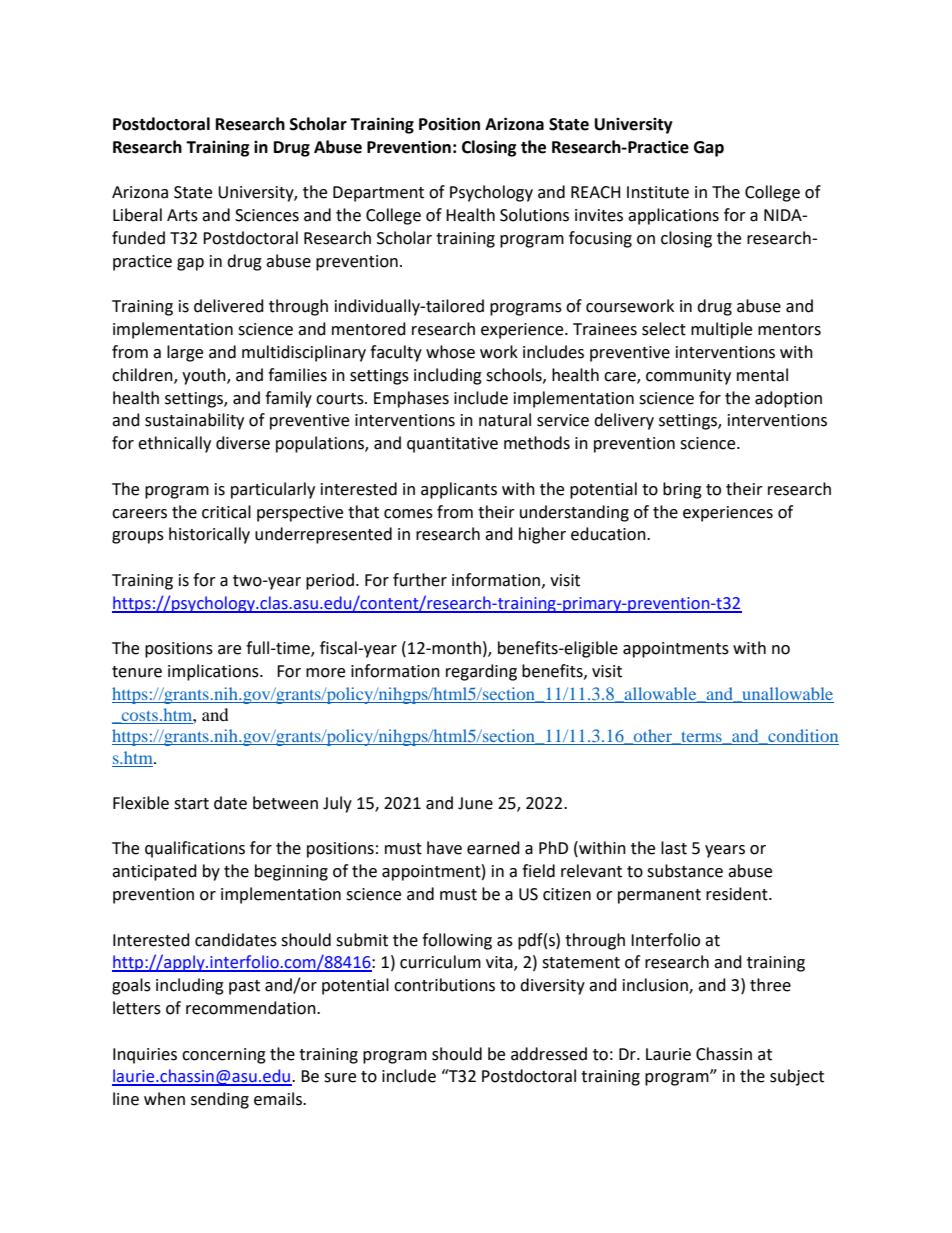 This screenshot has width=952, height=1233. Describe the element at coordinates (182, 215) in the screenshot. I see `Arts` at that location.
